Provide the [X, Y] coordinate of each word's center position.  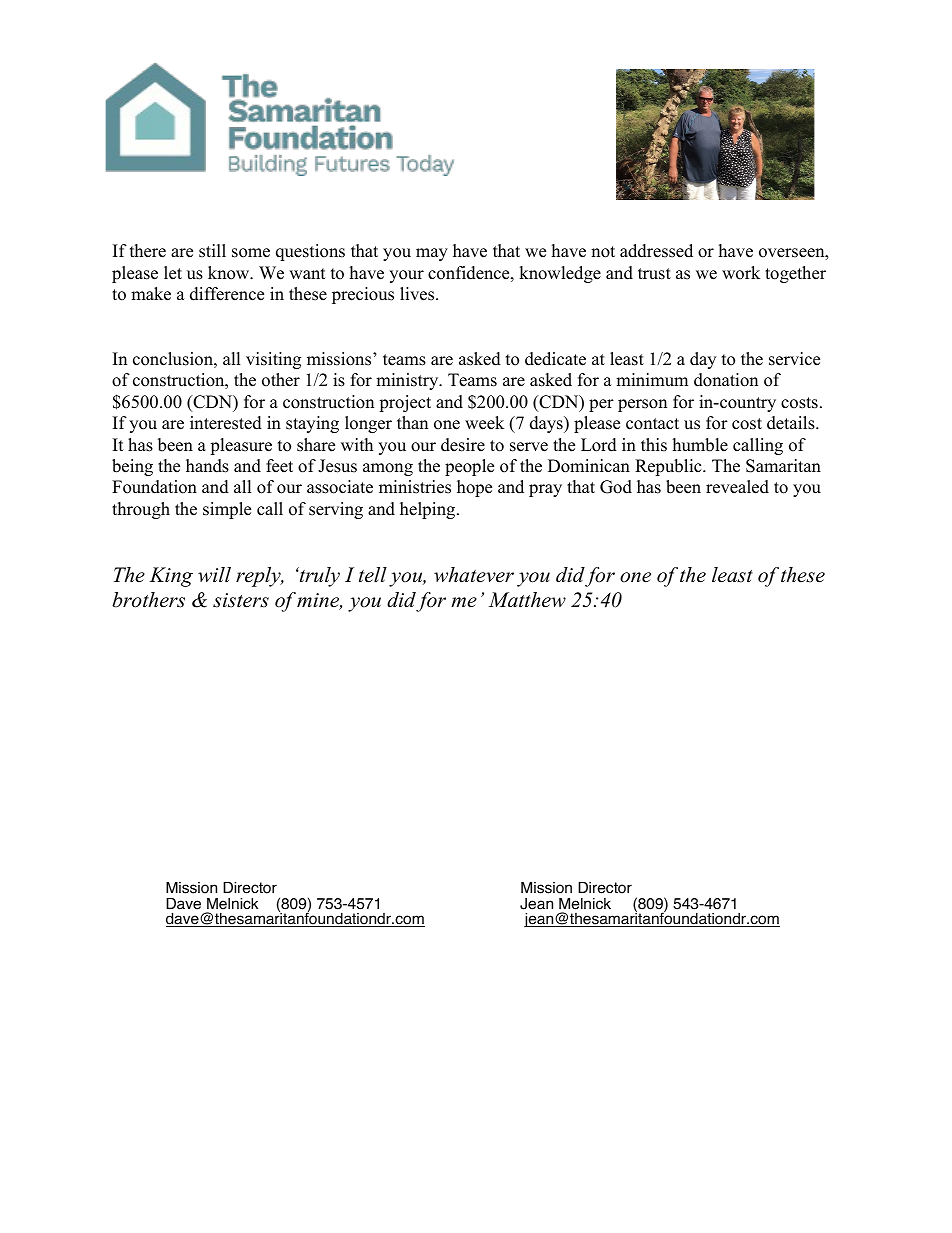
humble [700, 445]
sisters [241, 600]
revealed [737, 487]
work [741, 273]
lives [418, 294]
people [469, 467]
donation [726, 380]
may [432, 254]
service [794, 359]
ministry [408, 381]
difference [227, 294]
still [212, 251]
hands [207, 466]
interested [226, 423]
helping [429, 510]
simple [227, 510]
